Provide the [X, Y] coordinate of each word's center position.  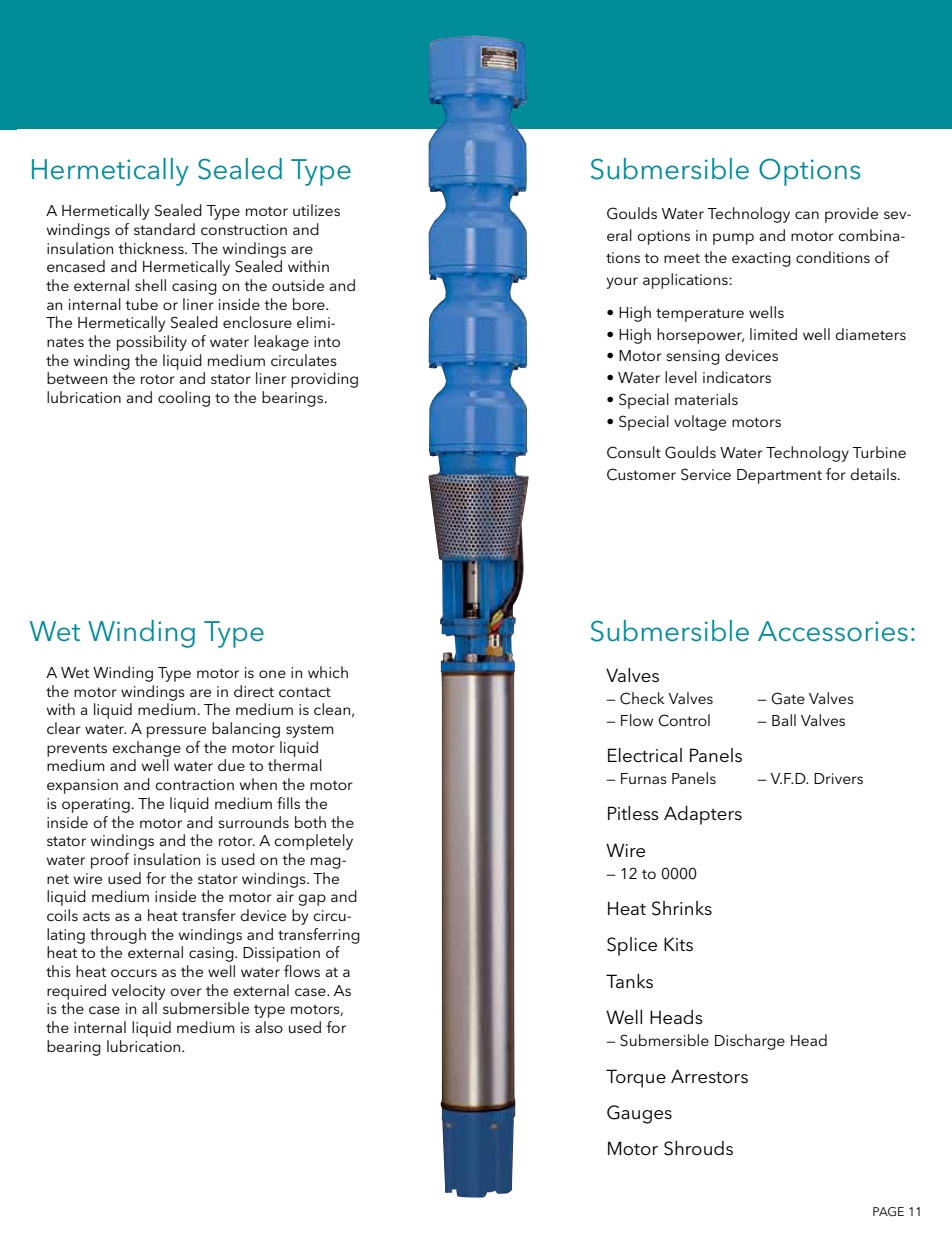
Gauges [639, 1114]
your [622, 283]
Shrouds [698, 1148]
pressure [176, 732]
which [328, 672]
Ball [784, 720]
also [269, 1027]
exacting [761, 259]
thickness [152, 248]
